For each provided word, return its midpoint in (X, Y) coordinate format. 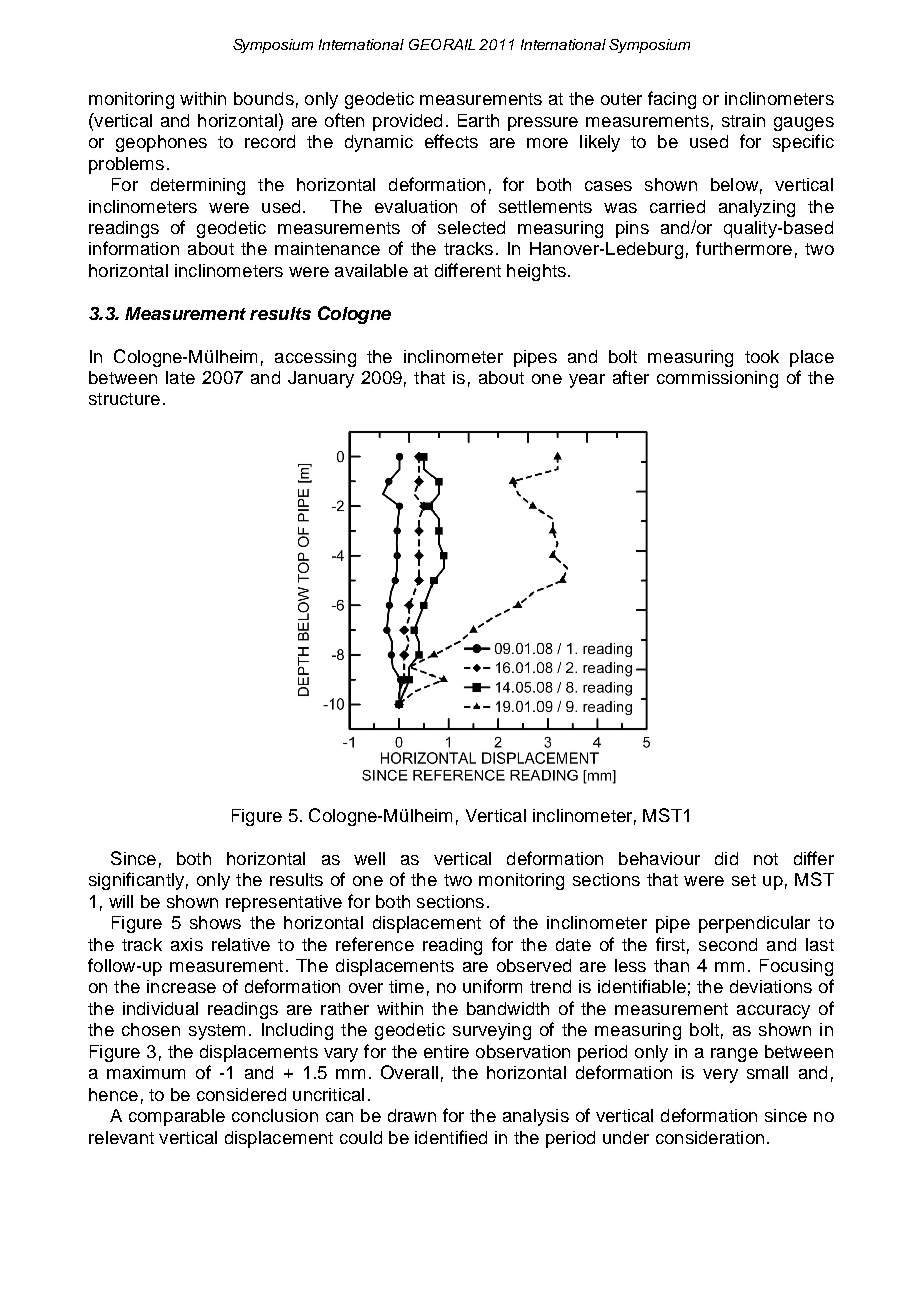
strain (743, 120)
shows (215, 922)
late (180, 377)
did (726, 858)
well (369, 858)
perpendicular (754, 924)
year (587, 381)
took (762, 356)
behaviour (659, 858)
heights (536, 272)
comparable (177, 1117)
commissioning (717, 379)
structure (124, 399)
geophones (161, 143)
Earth (478, 120)
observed (534, 965)
